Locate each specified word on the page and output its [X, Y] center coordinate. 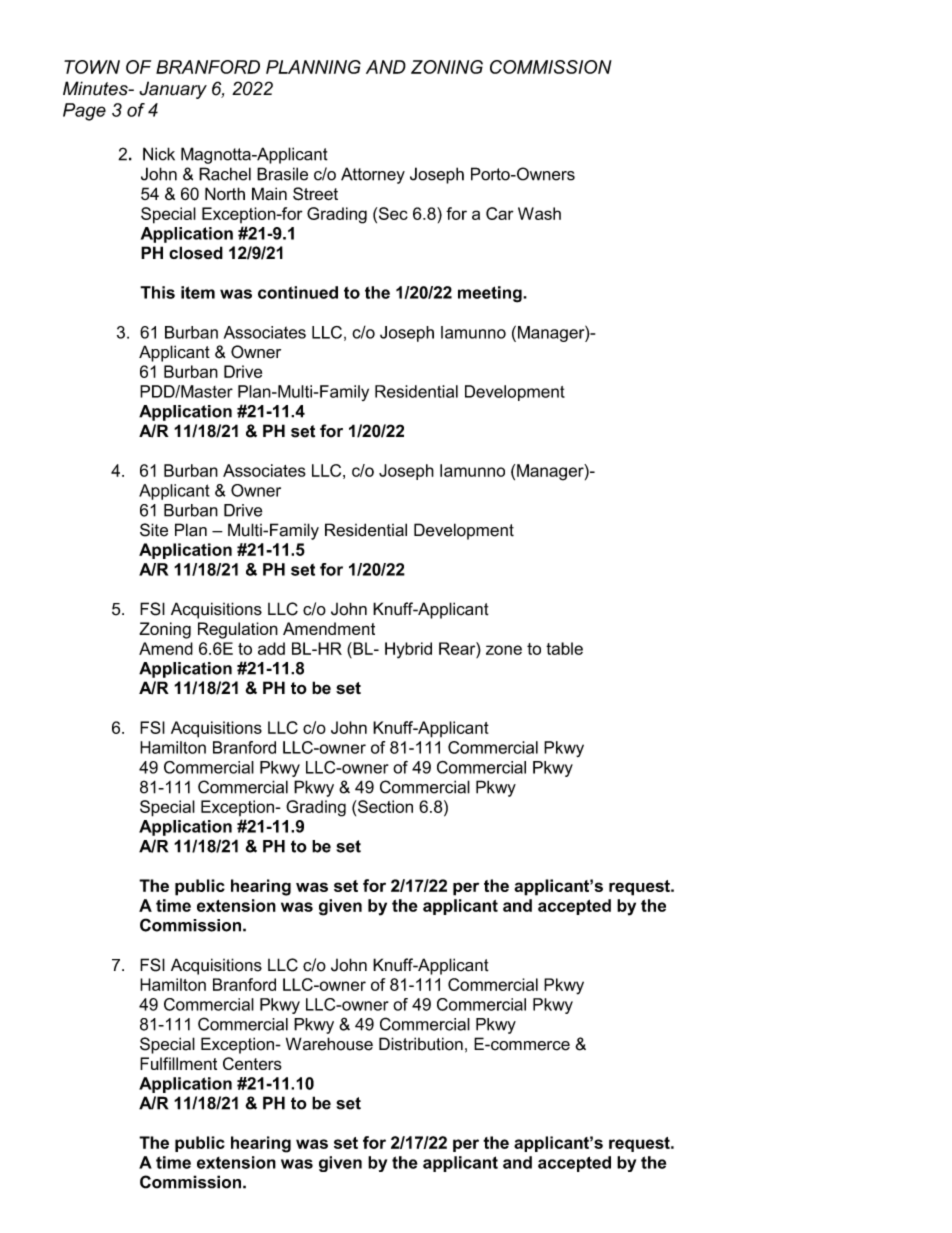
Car [500, 213]
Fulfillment [178, 1063]
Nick [159, 154]
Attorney [373, 175]
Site [154, 530]
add [271, 648]
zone [504, 650]
